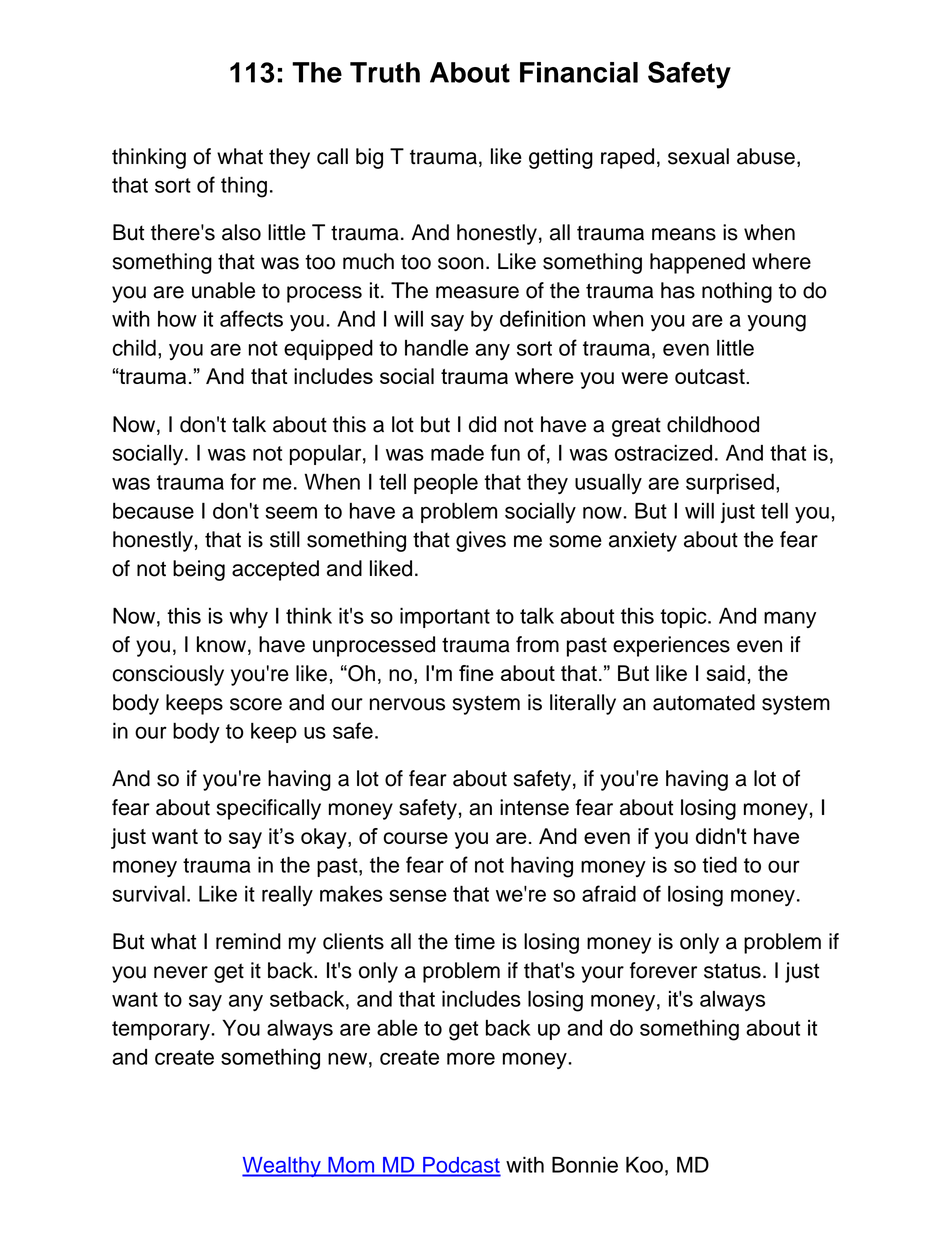 The width and height of the screenshot is (952, 1233). What do you see at coordinates (287, 895) in the screenshot?
I see `really` at bounding box center [287, 895].
